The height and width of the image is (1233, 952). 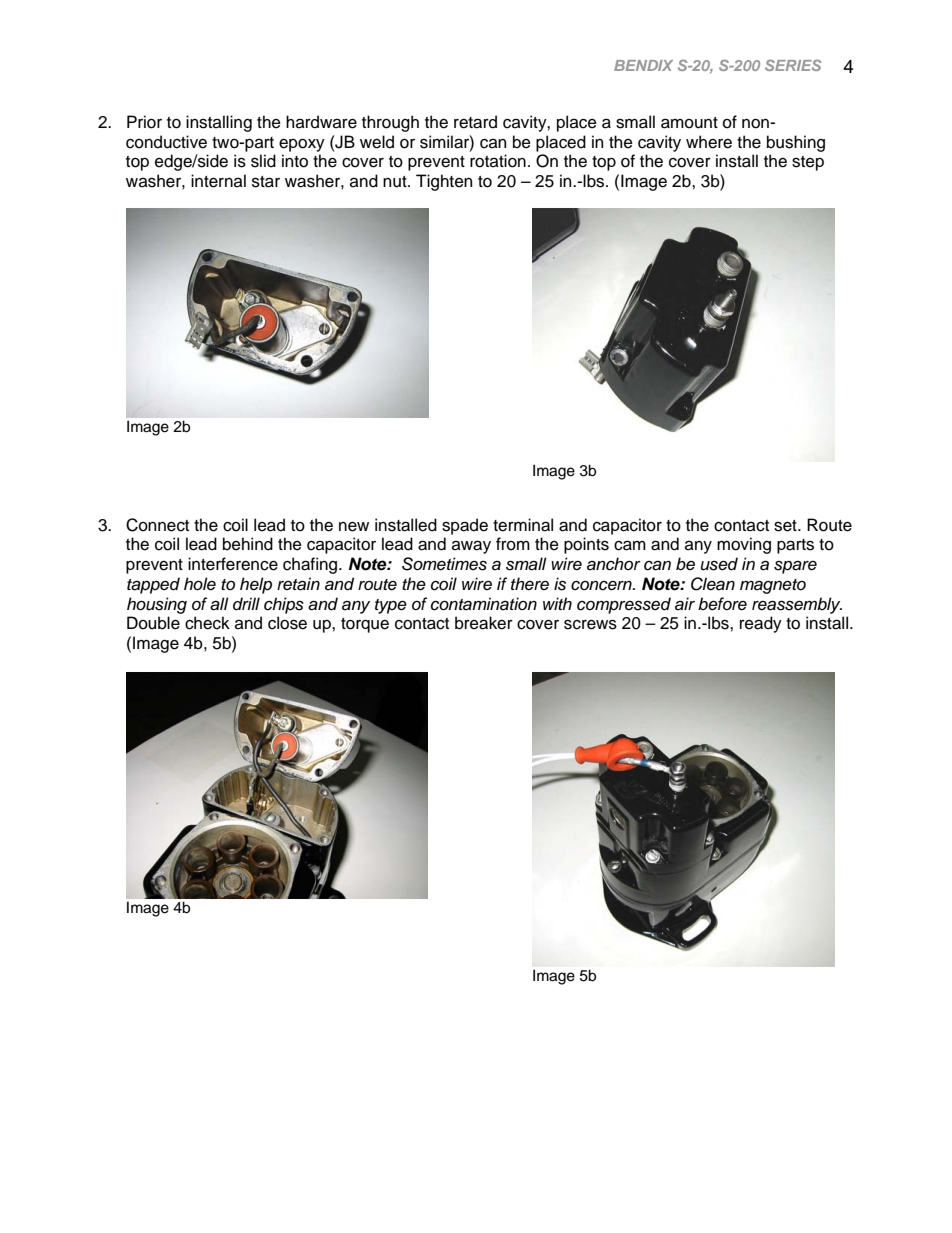 What do you see at coordinates (793, 65) in the image?
I see `SERIES` at bounding box center [793, 65].
